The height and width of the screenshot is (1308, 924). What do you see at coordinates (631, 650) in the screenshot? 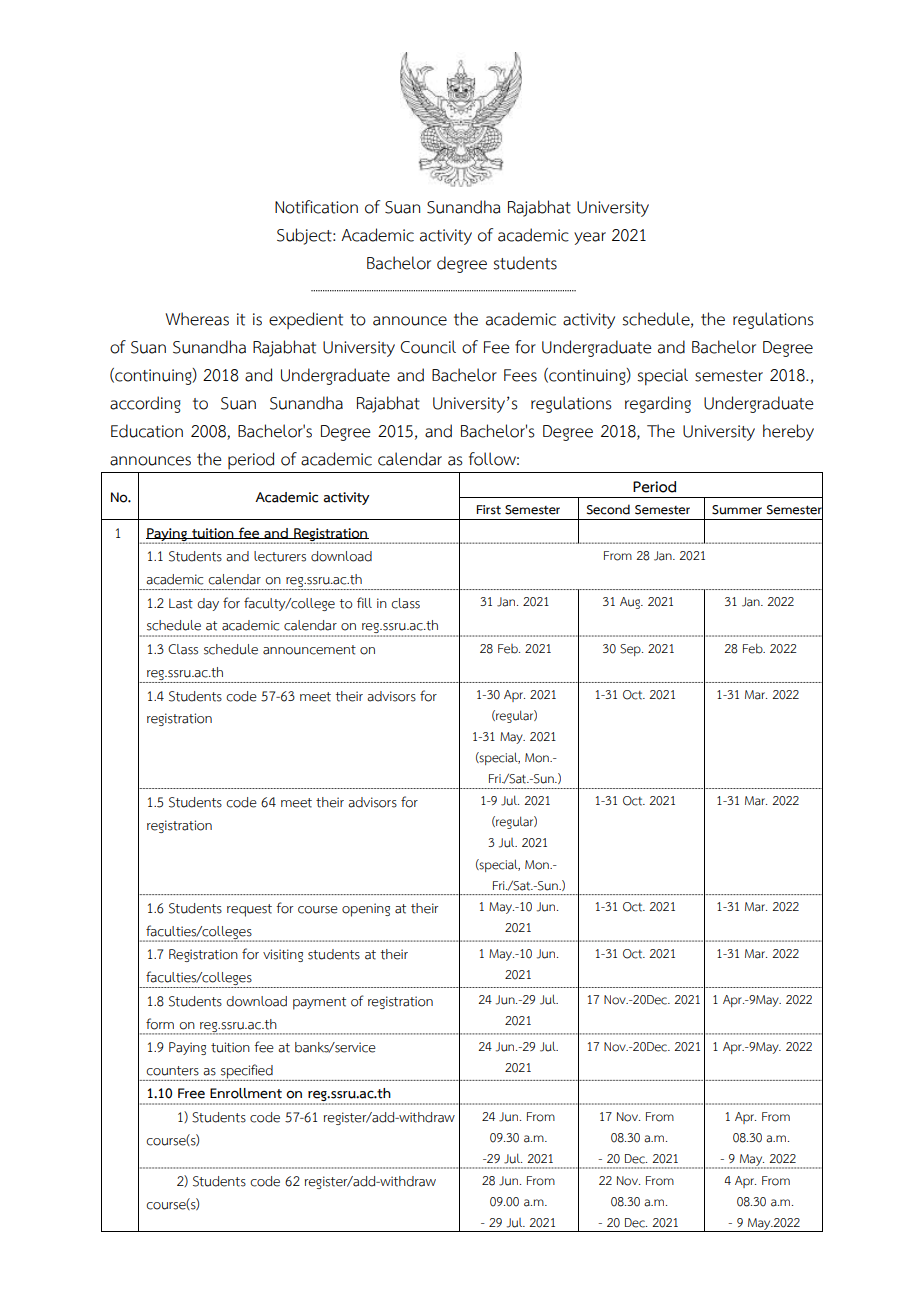
I see `Sep` at bounding box center [631, 650].
